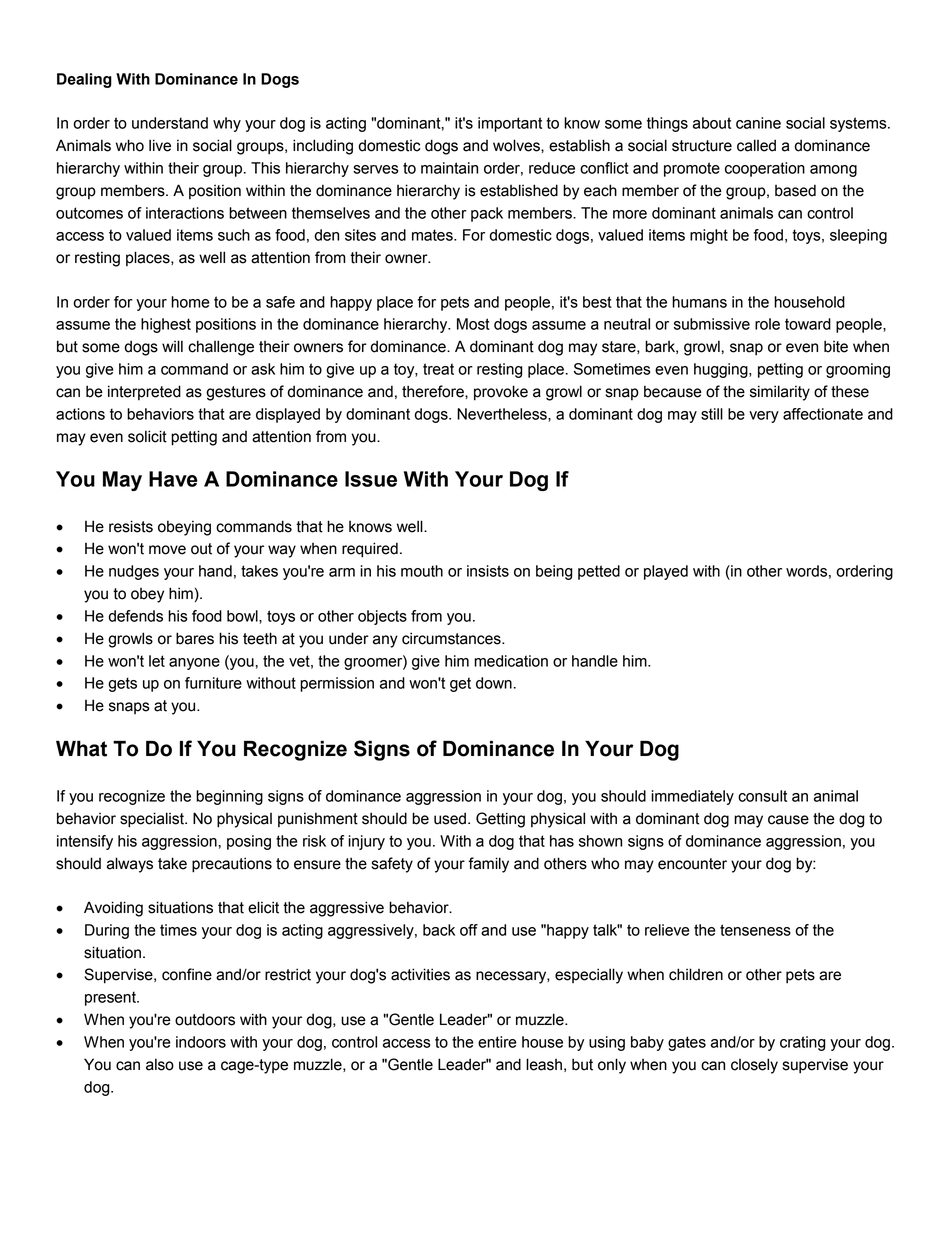 This page has height=1233, width=952. Describe the element at coordinates (758, 123) in the page. I see `canine` at that location.
